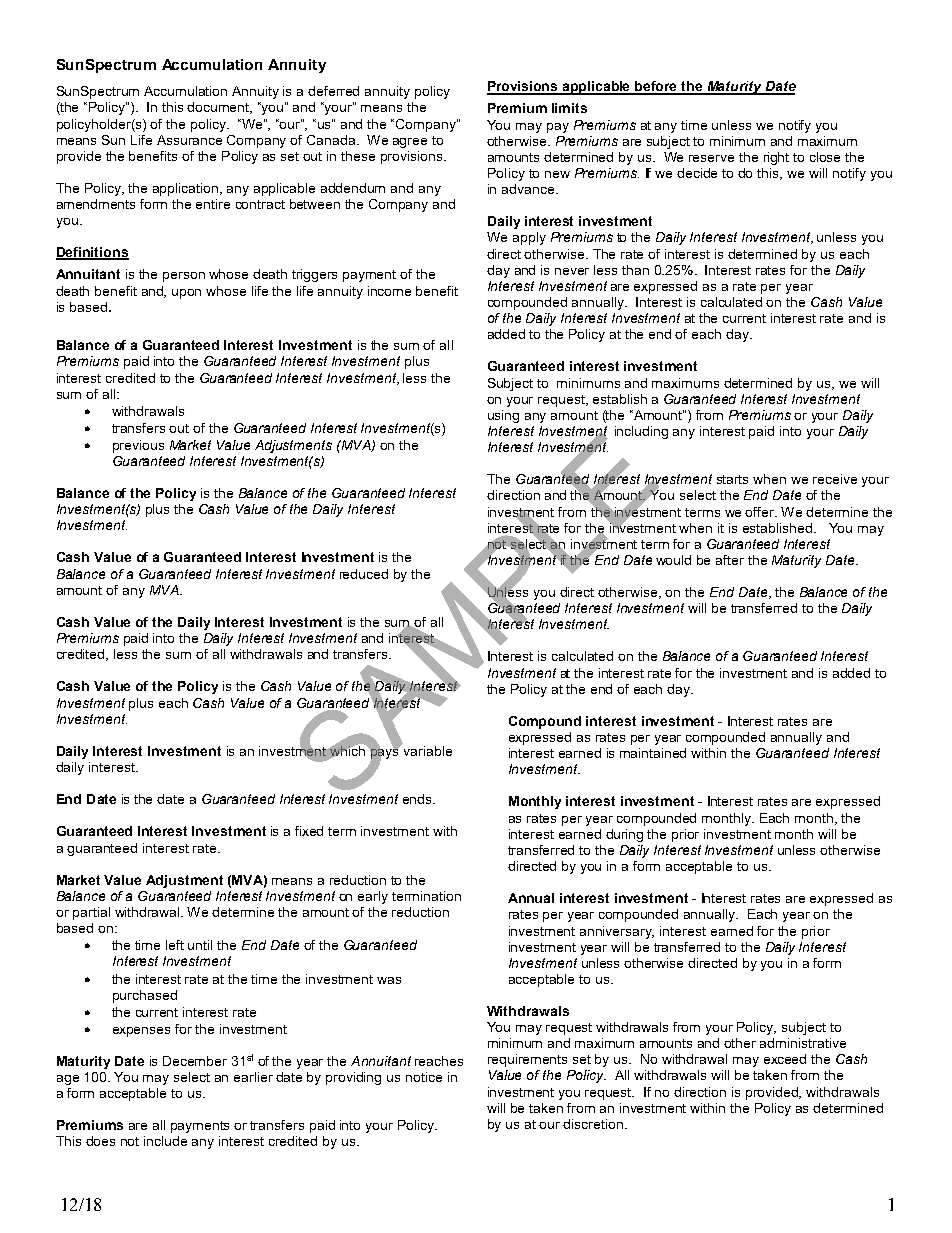 The image size is (952, 1233). What do you see at coordinates (785, 1059) in the page?
I see `exceed` at bounding box center [785, 1059].
